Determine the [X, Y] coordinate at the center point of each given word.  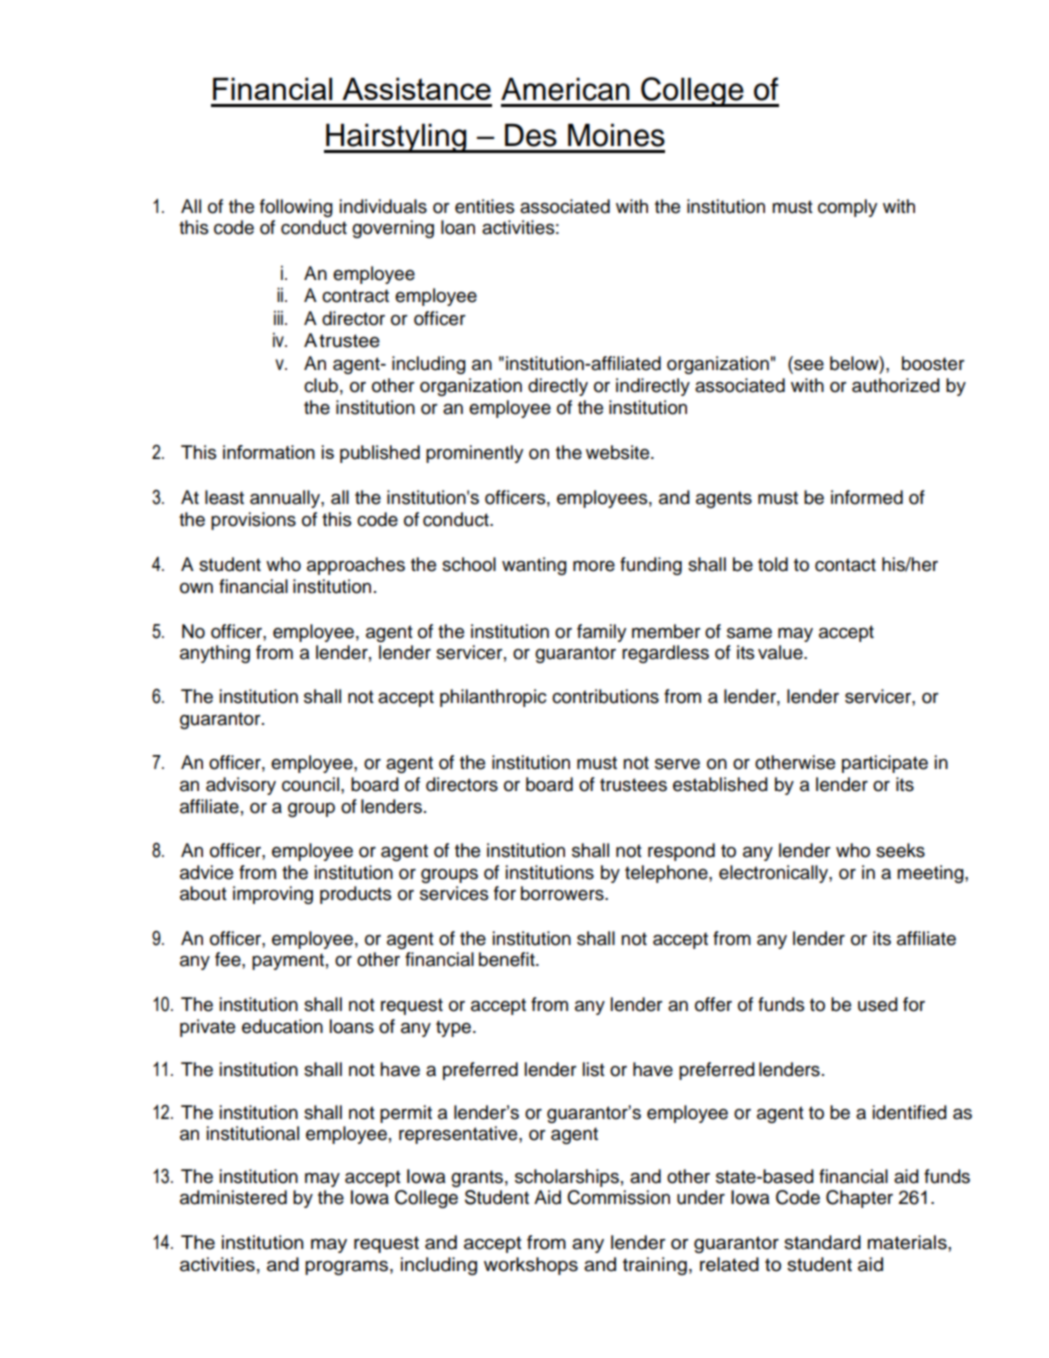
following [296, 208]
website [619, 452]
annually [286, 499]
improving [273, 895]
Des [531, 135]
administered [233, 1197]
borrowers [563, 893]
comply [847, 208]
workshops [531, 1266]
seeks [900, 850]
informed [867, 497]
